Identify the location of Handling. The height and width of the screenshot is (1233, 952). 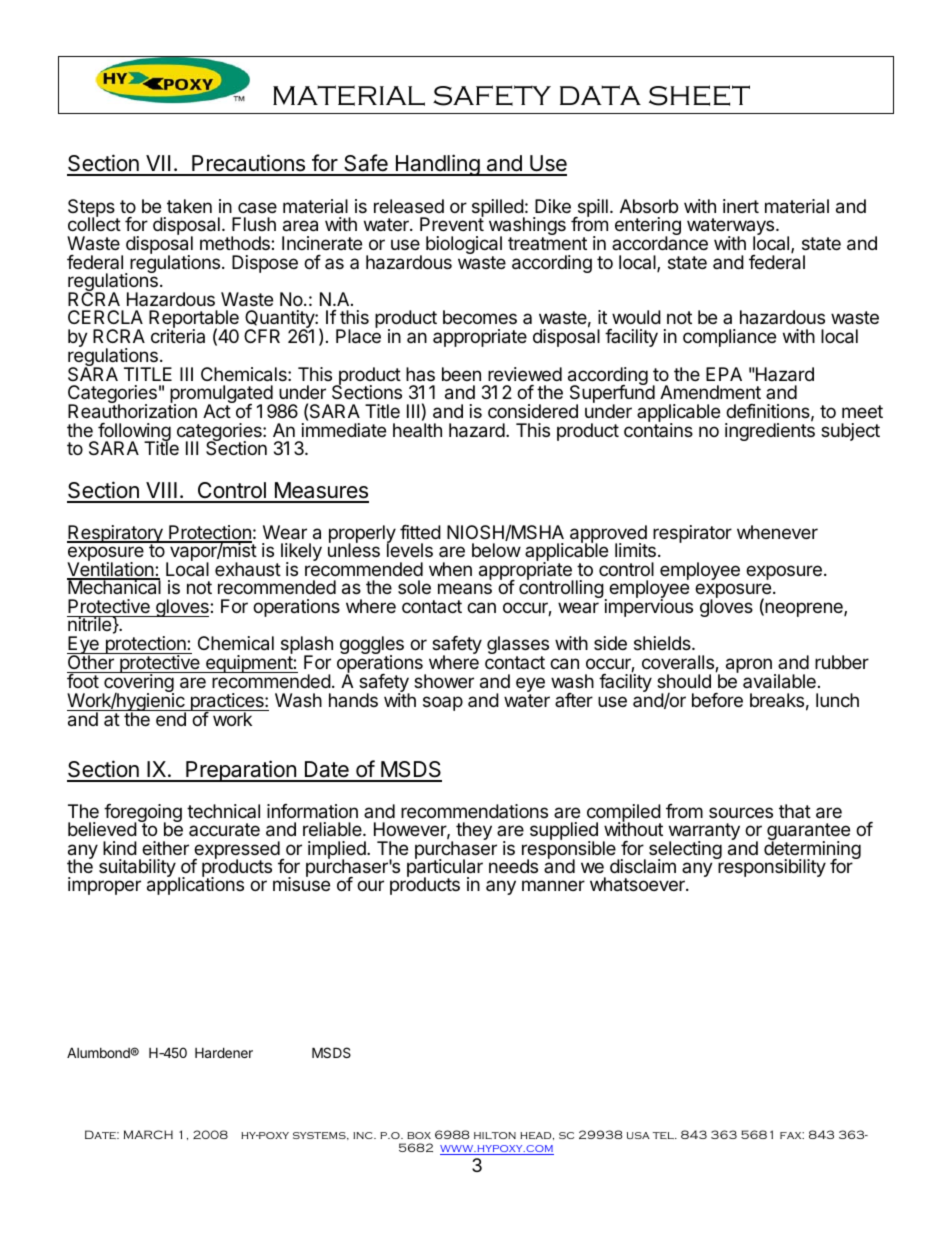
(437, 165).
